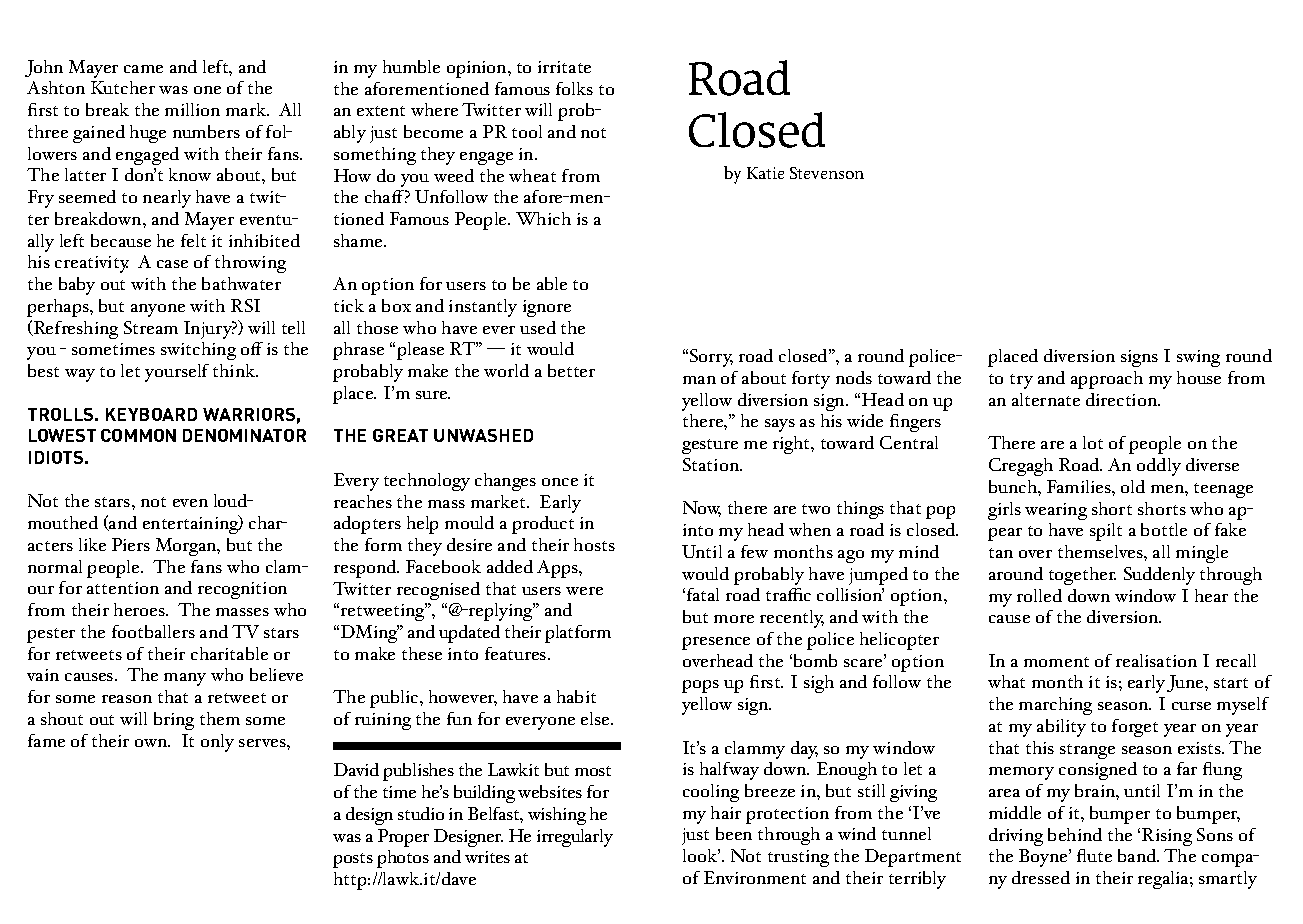 This screenshot has height=924, width=1303. Describe the element at coordinates (574, 88) in the screenshot. I see `folks` at that location.
